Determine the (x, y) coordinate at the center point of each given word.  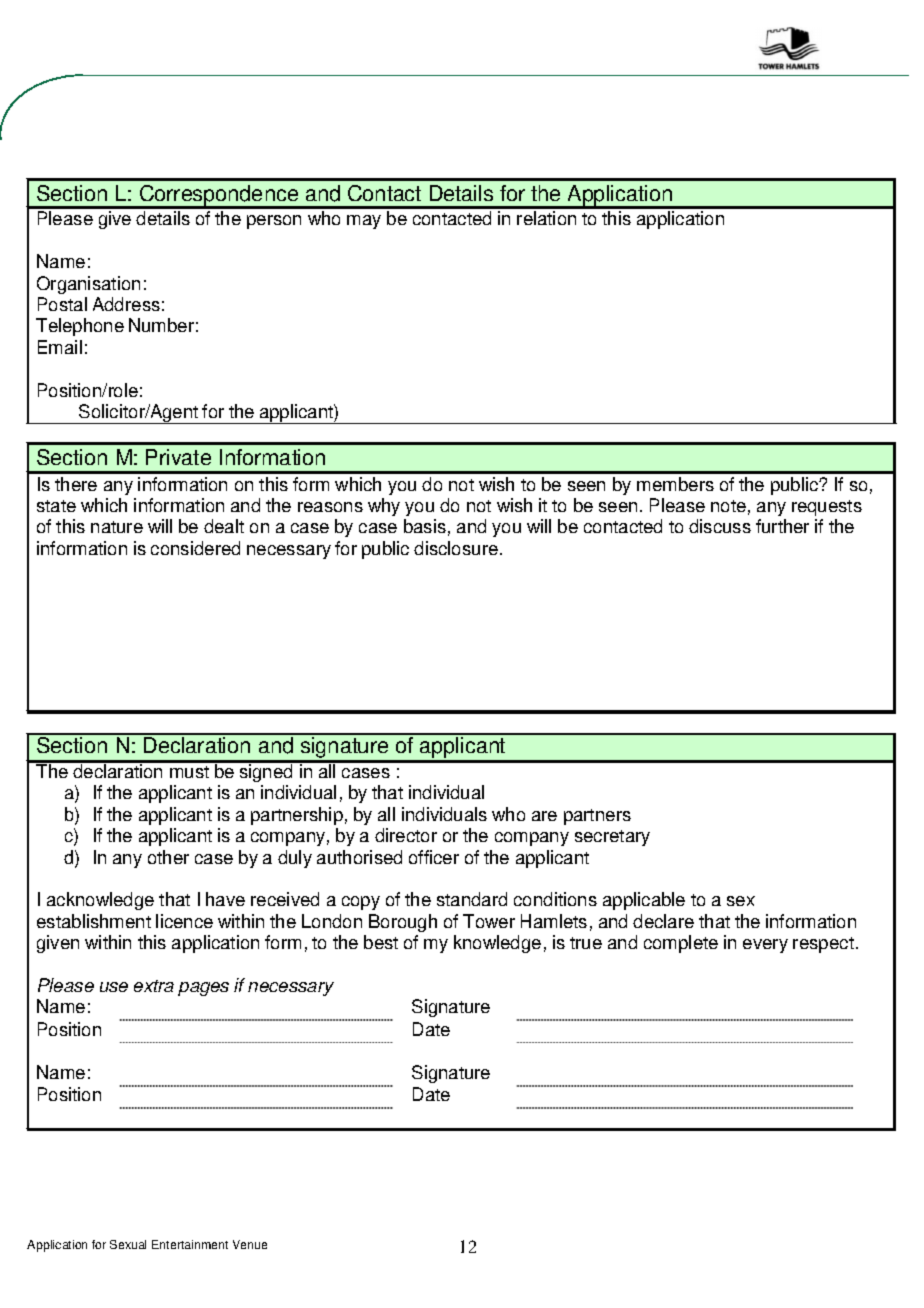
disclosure (456, 548)
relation (546, 218)
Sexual (128, 1244)
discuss (720, 526)
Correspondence (219, 197)
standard (472, 899)
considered (195, 548)
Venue (250, 1244)
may (364, 222)
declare (663, 921)
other (168, 857)
